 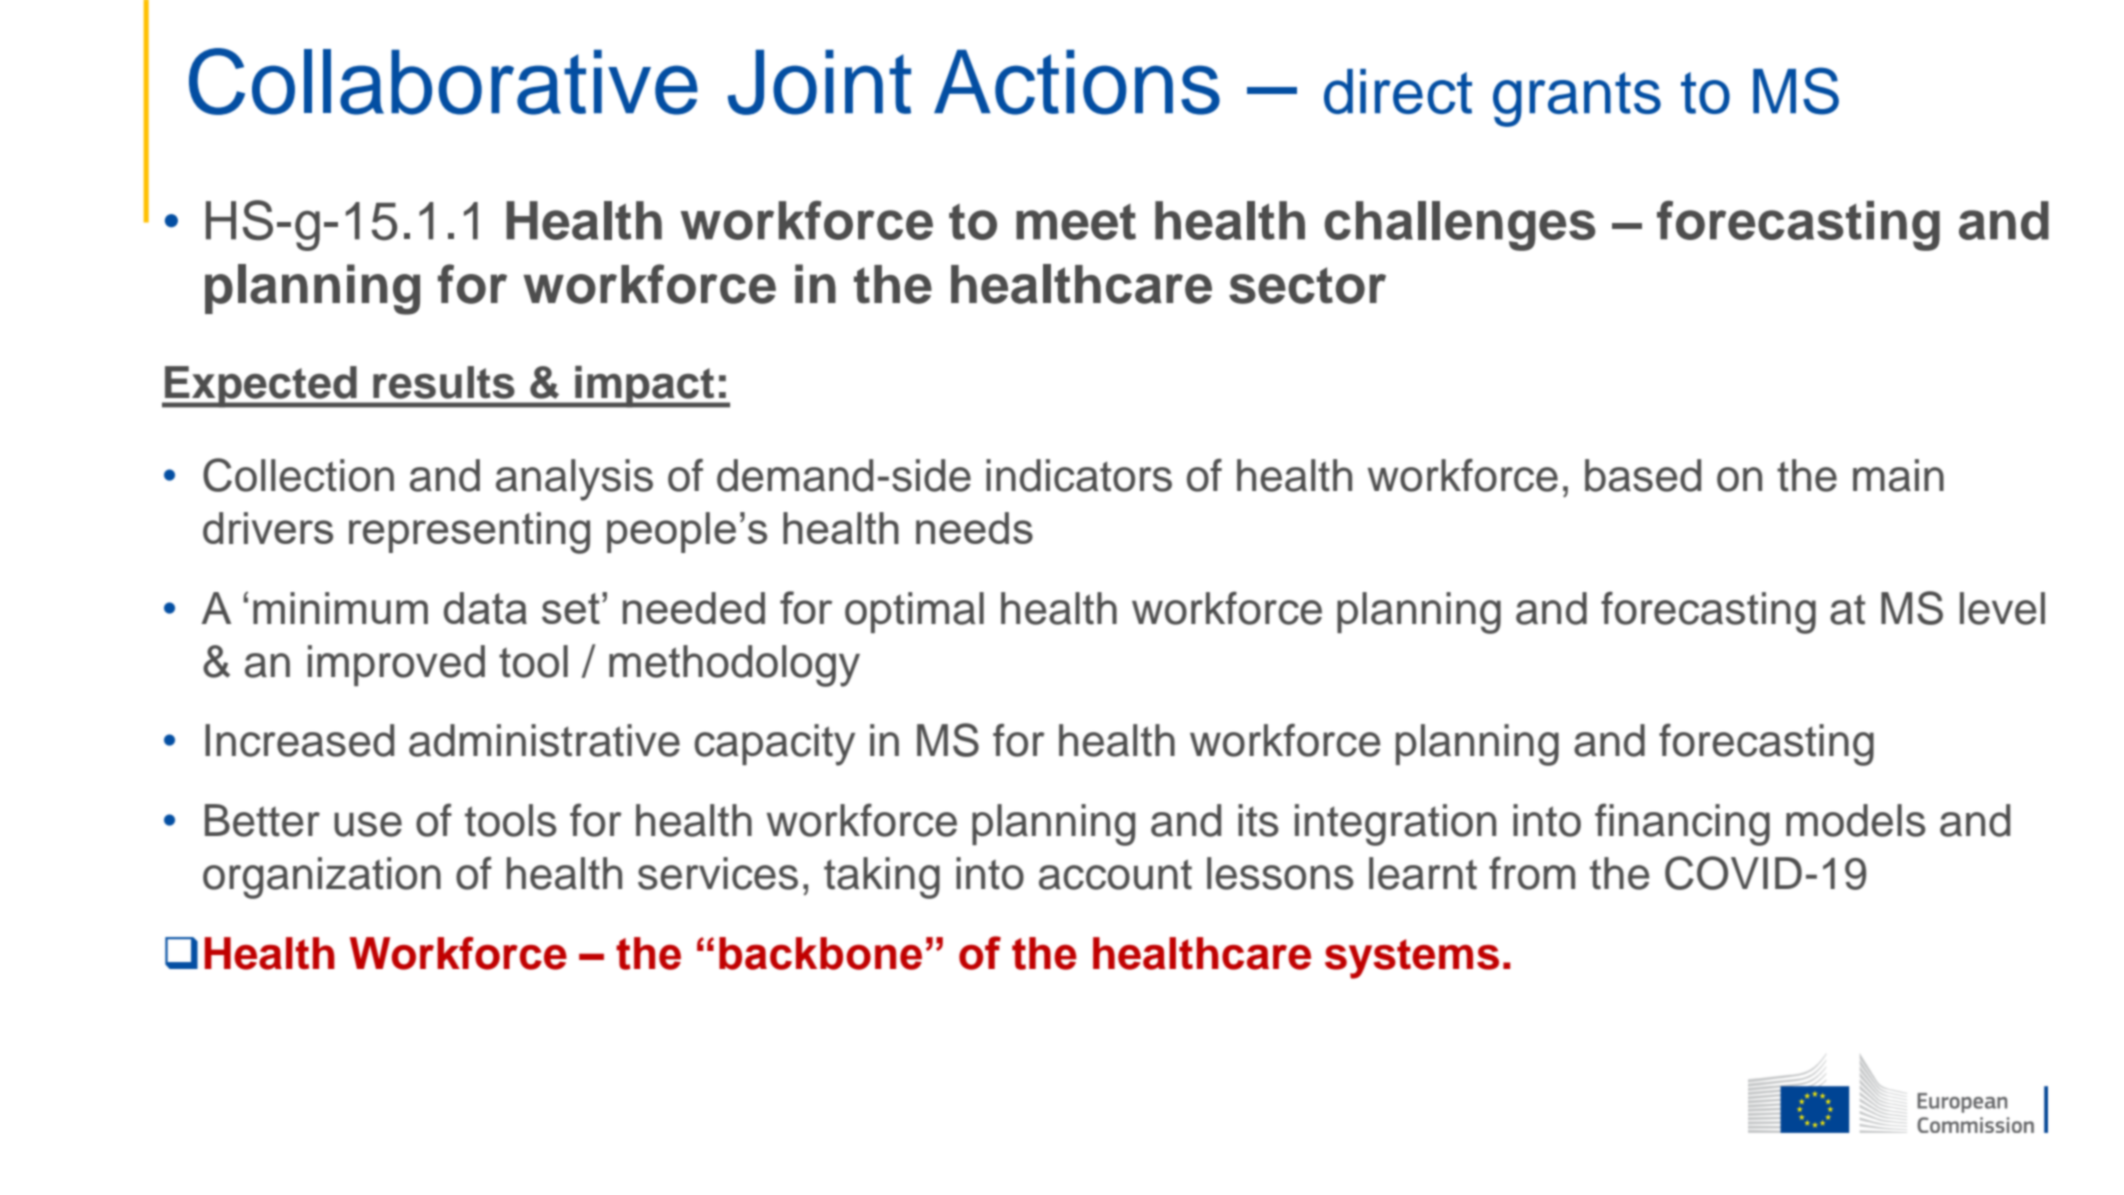 What do you see at coordinates (469, 533) in the screenshot?
I see `representing` at bounding box center [469, 533].
